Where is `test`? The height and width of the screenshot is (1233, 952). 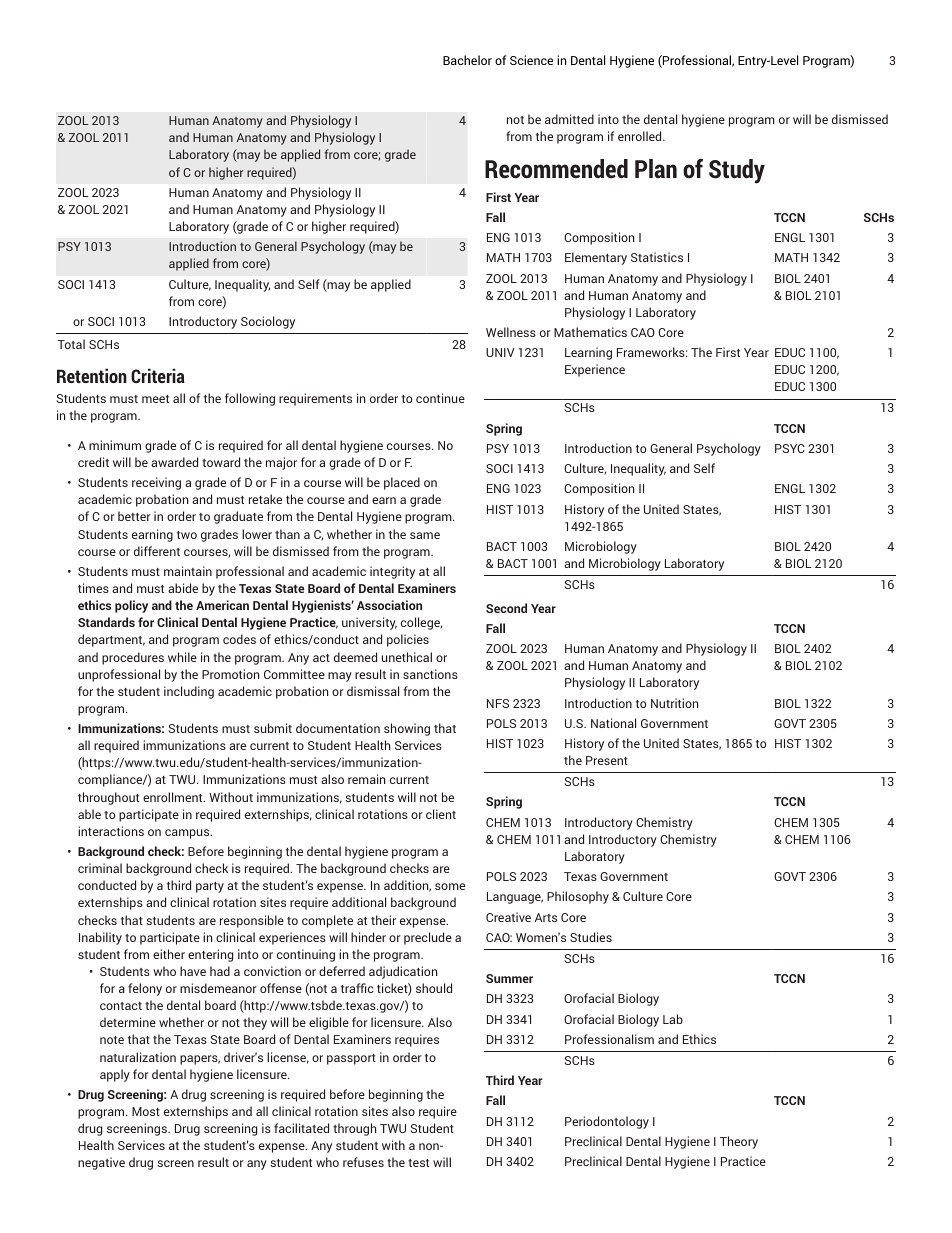
test is located at coordinates (418, 1163).
